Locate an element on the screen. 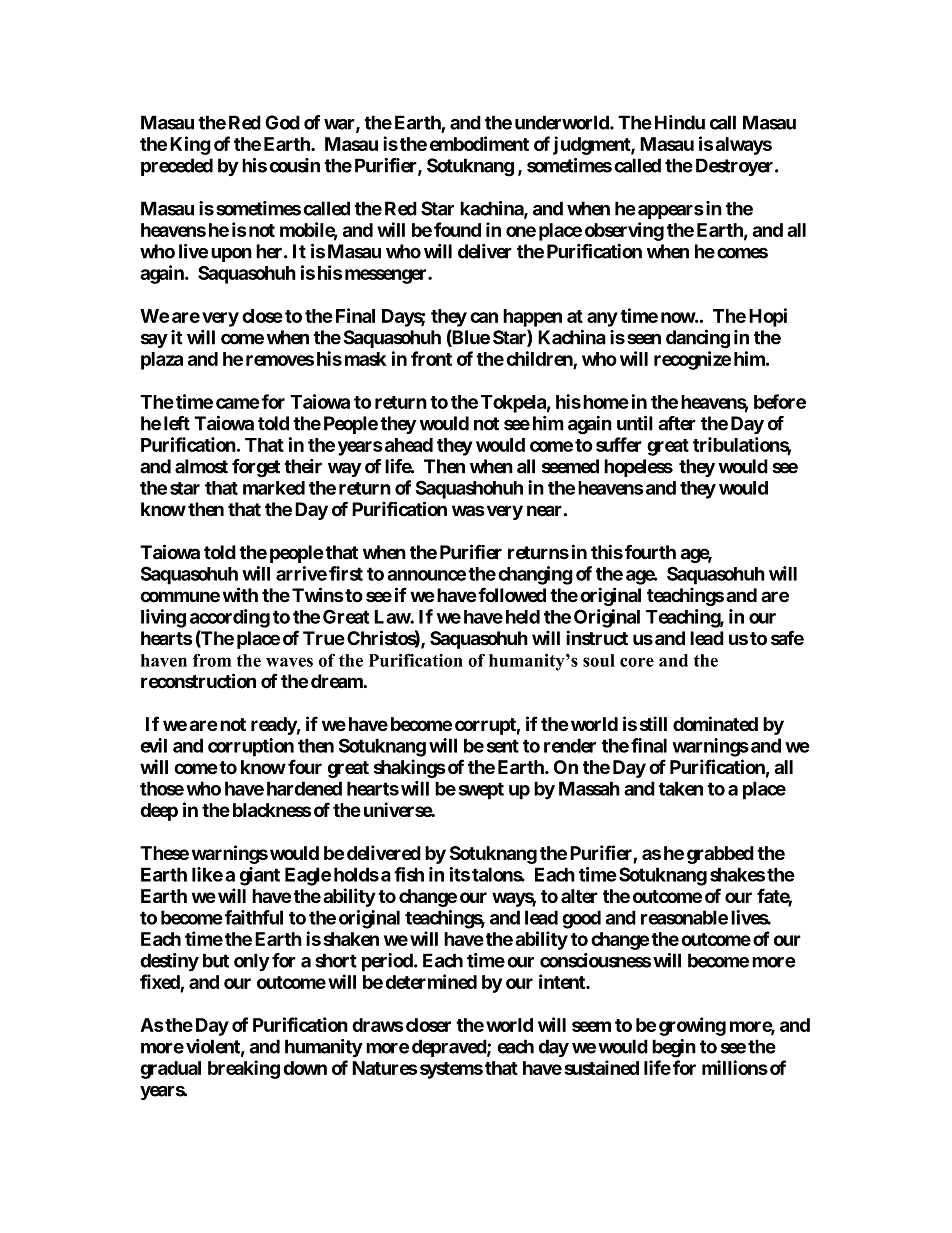 The image size is (952, 1233). core is located at coordinates (637, 662).
